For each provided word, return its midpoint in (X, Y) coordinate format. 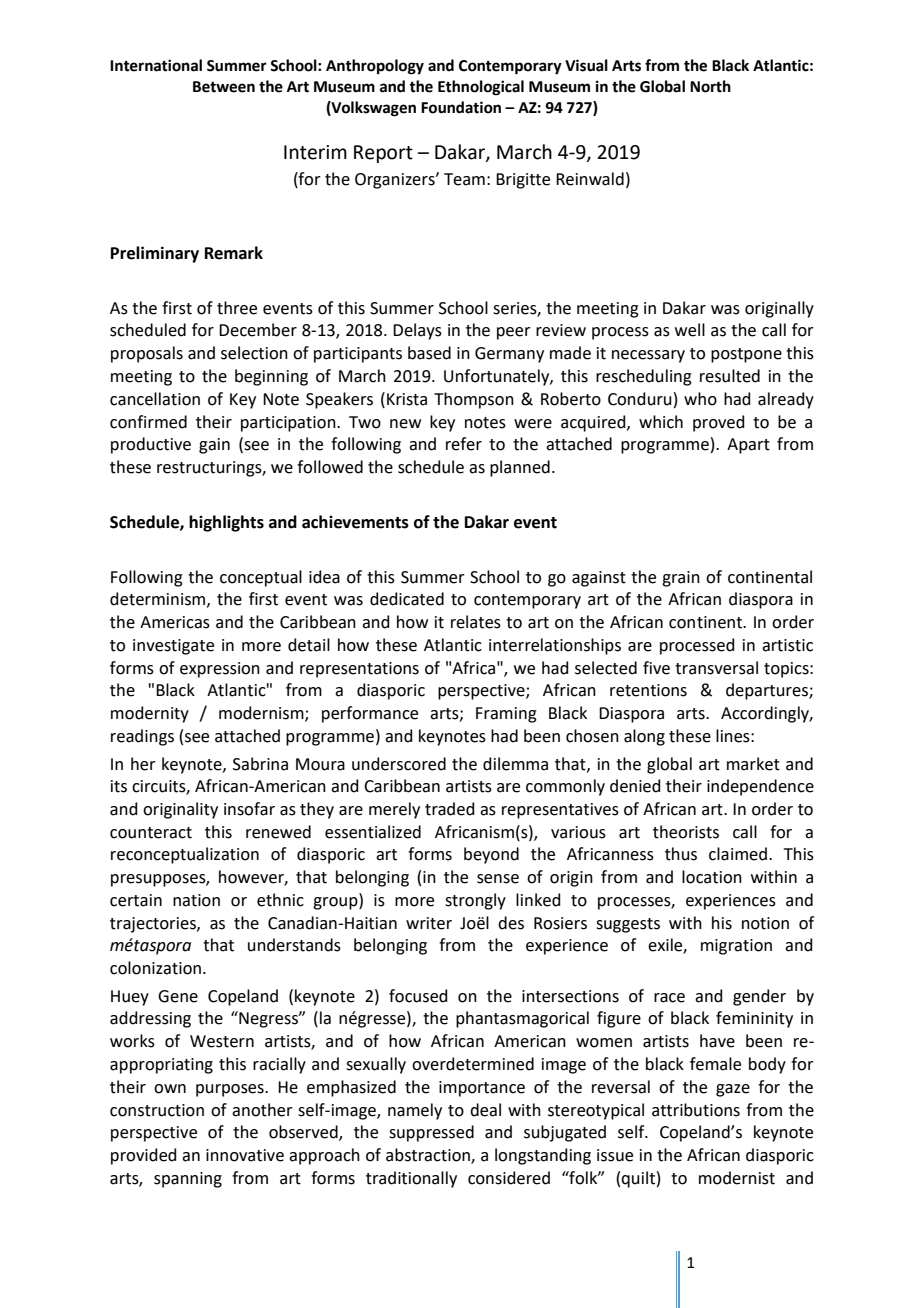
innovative (245, 1155)
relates (476, 622)
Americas (175, 622)
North (710, 86)
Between (224, 87)
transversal (716, 668)
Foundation (461, 107)
